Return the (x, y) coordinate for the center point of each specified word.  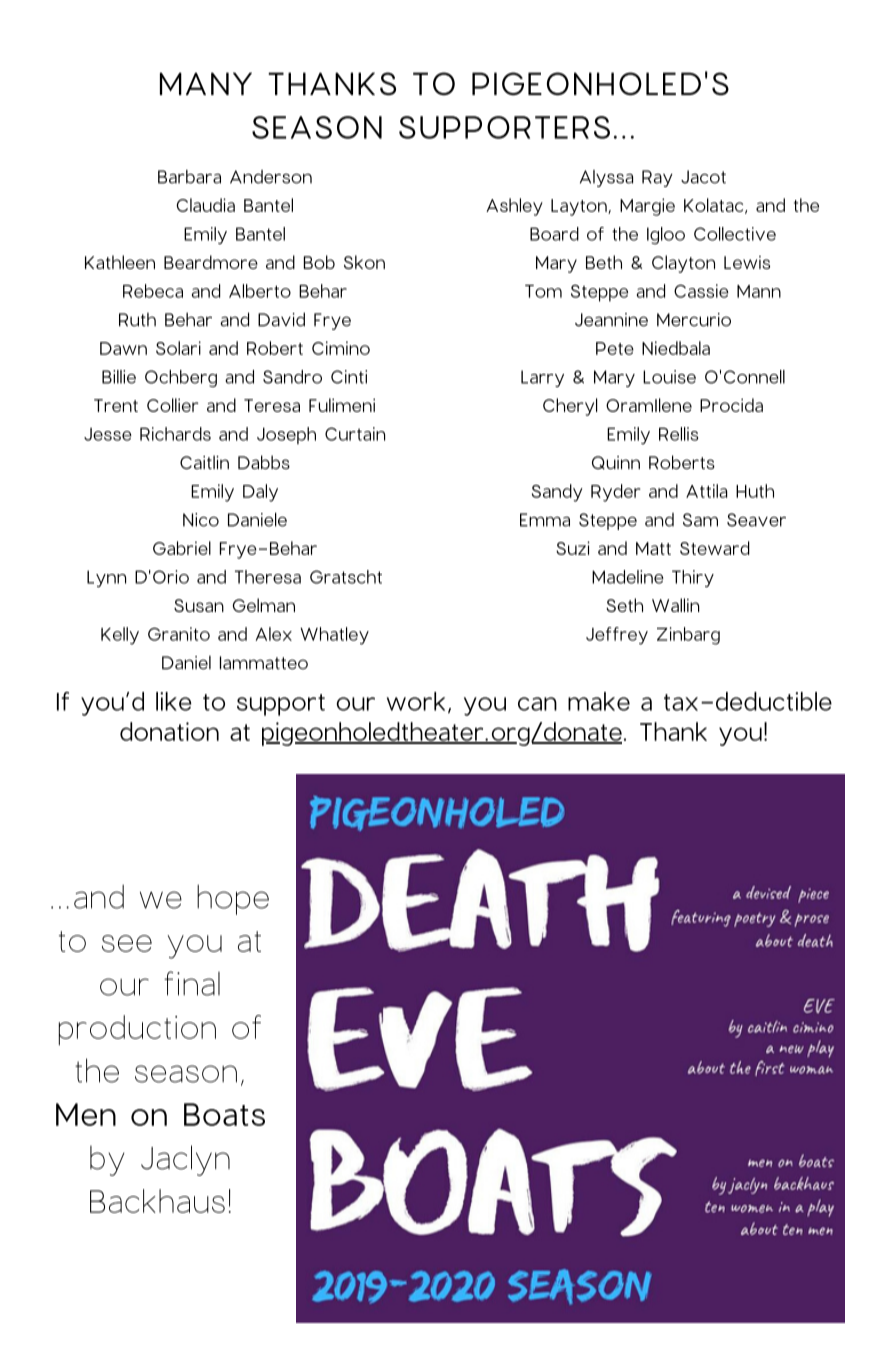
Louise (669, 377)
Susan (199, 605)
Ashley (514, 207)
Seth (624, 605)
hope (233, 899)
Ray (657, 178)
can (537, 704)
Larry (542, 378)
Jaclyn (185, 1160)
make (599, 701)
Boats (224, 1114)
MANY (206, 83)
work (416, 701)
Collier (173, 405)
